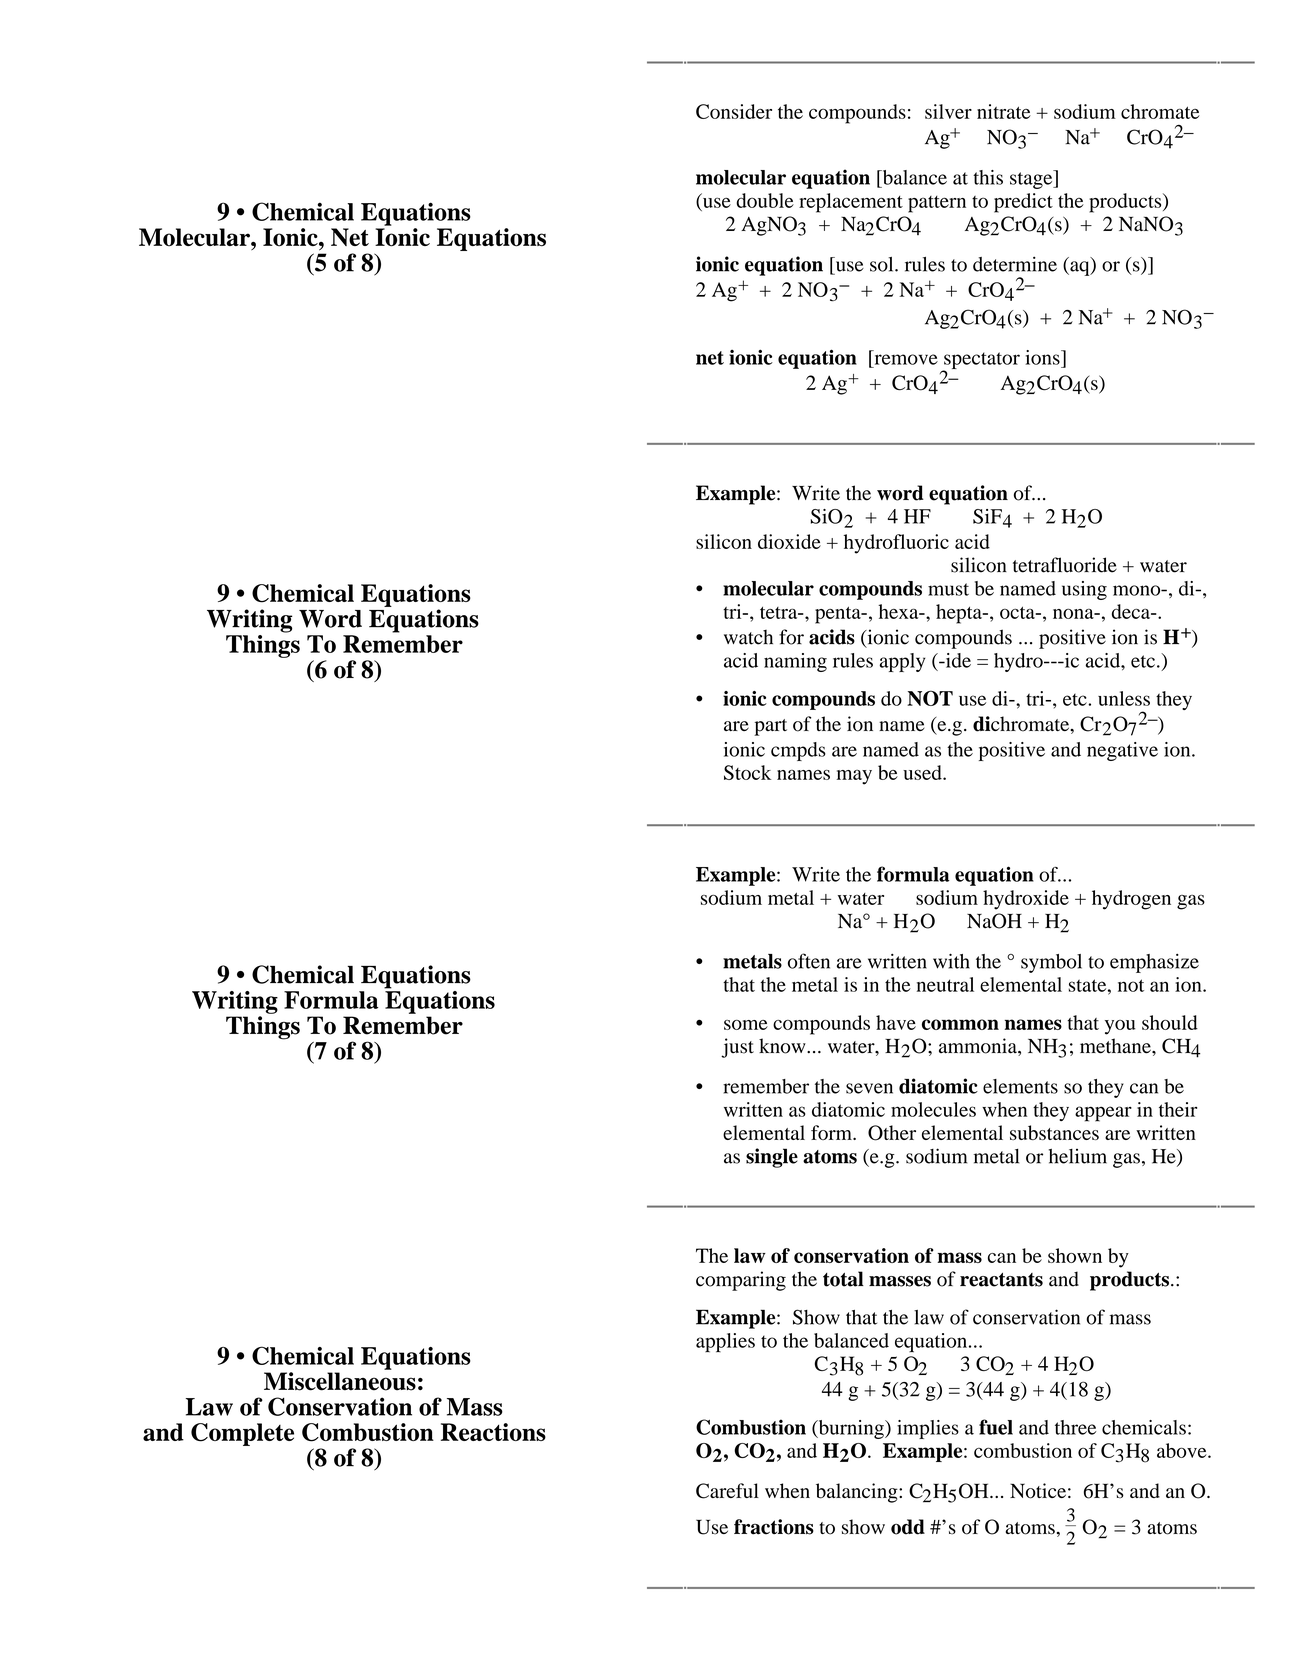  Describe the element at coordinates (242, 1434) in the screenshot. I see `Complete` at that location.
